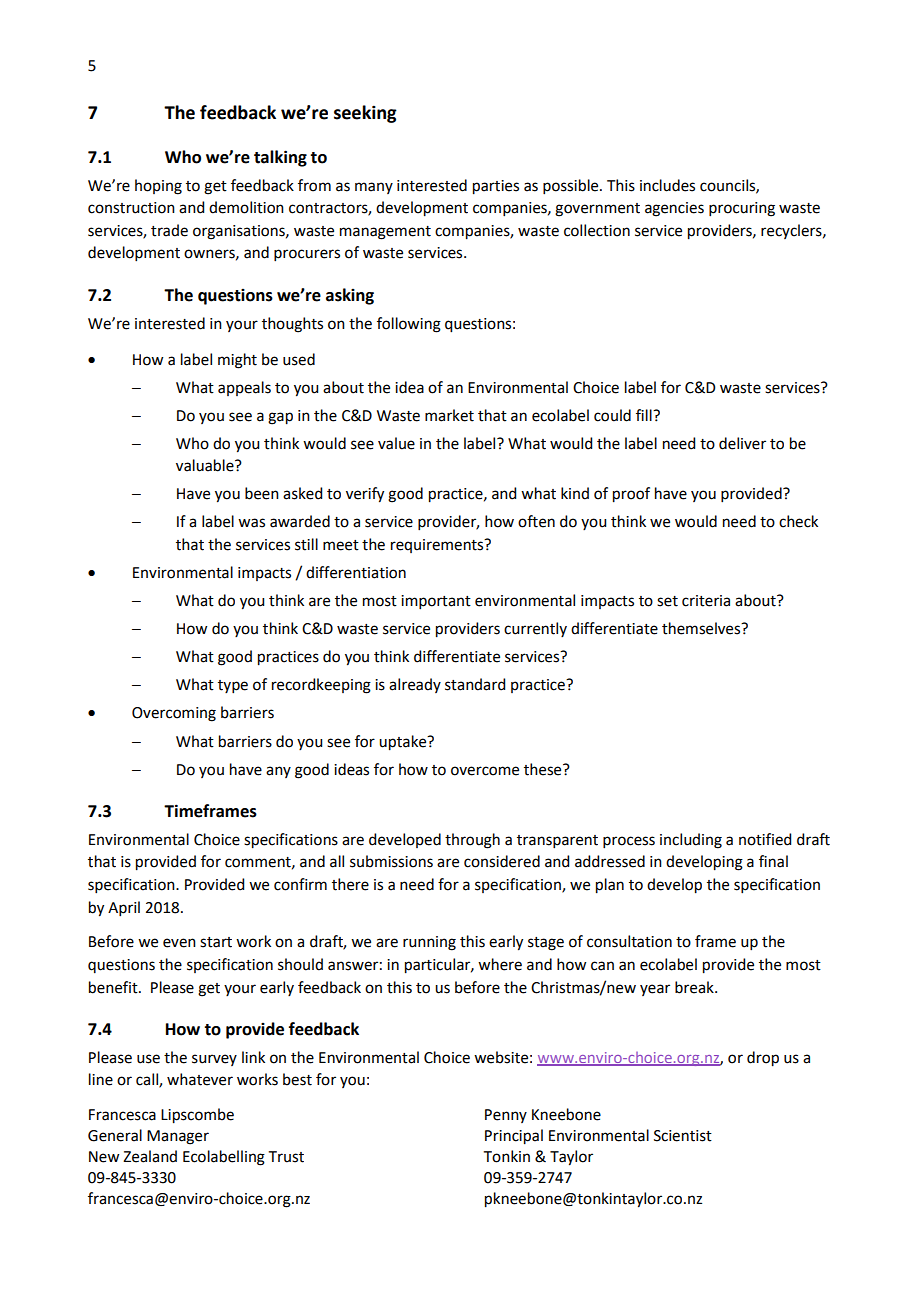  Describe the element at coordinates (124, 908) in the screenshot. I see `April` at that location.
